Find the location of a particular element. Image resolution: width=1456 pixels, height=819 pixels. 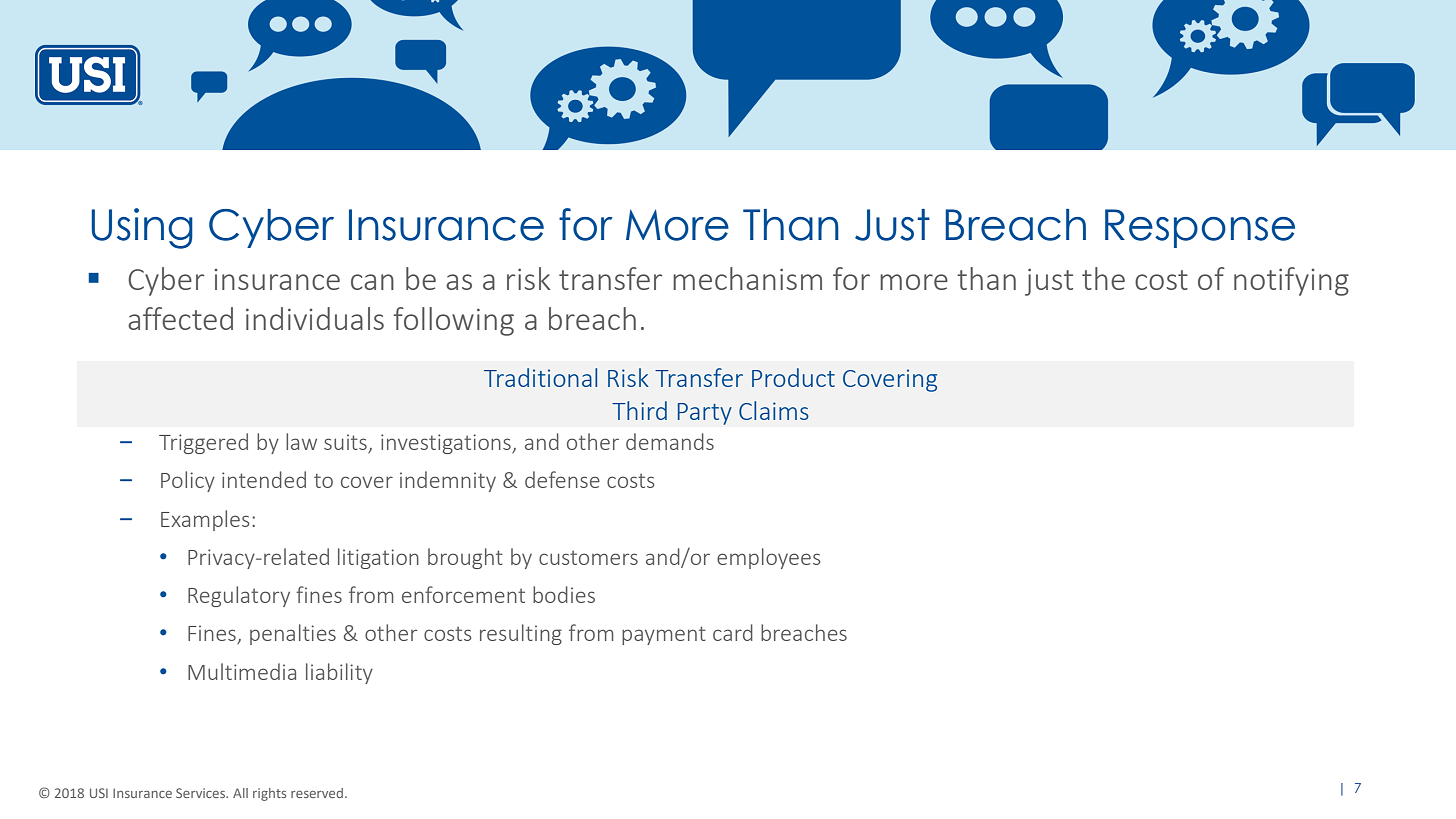

Examples is located at coordinates (205, 520).
